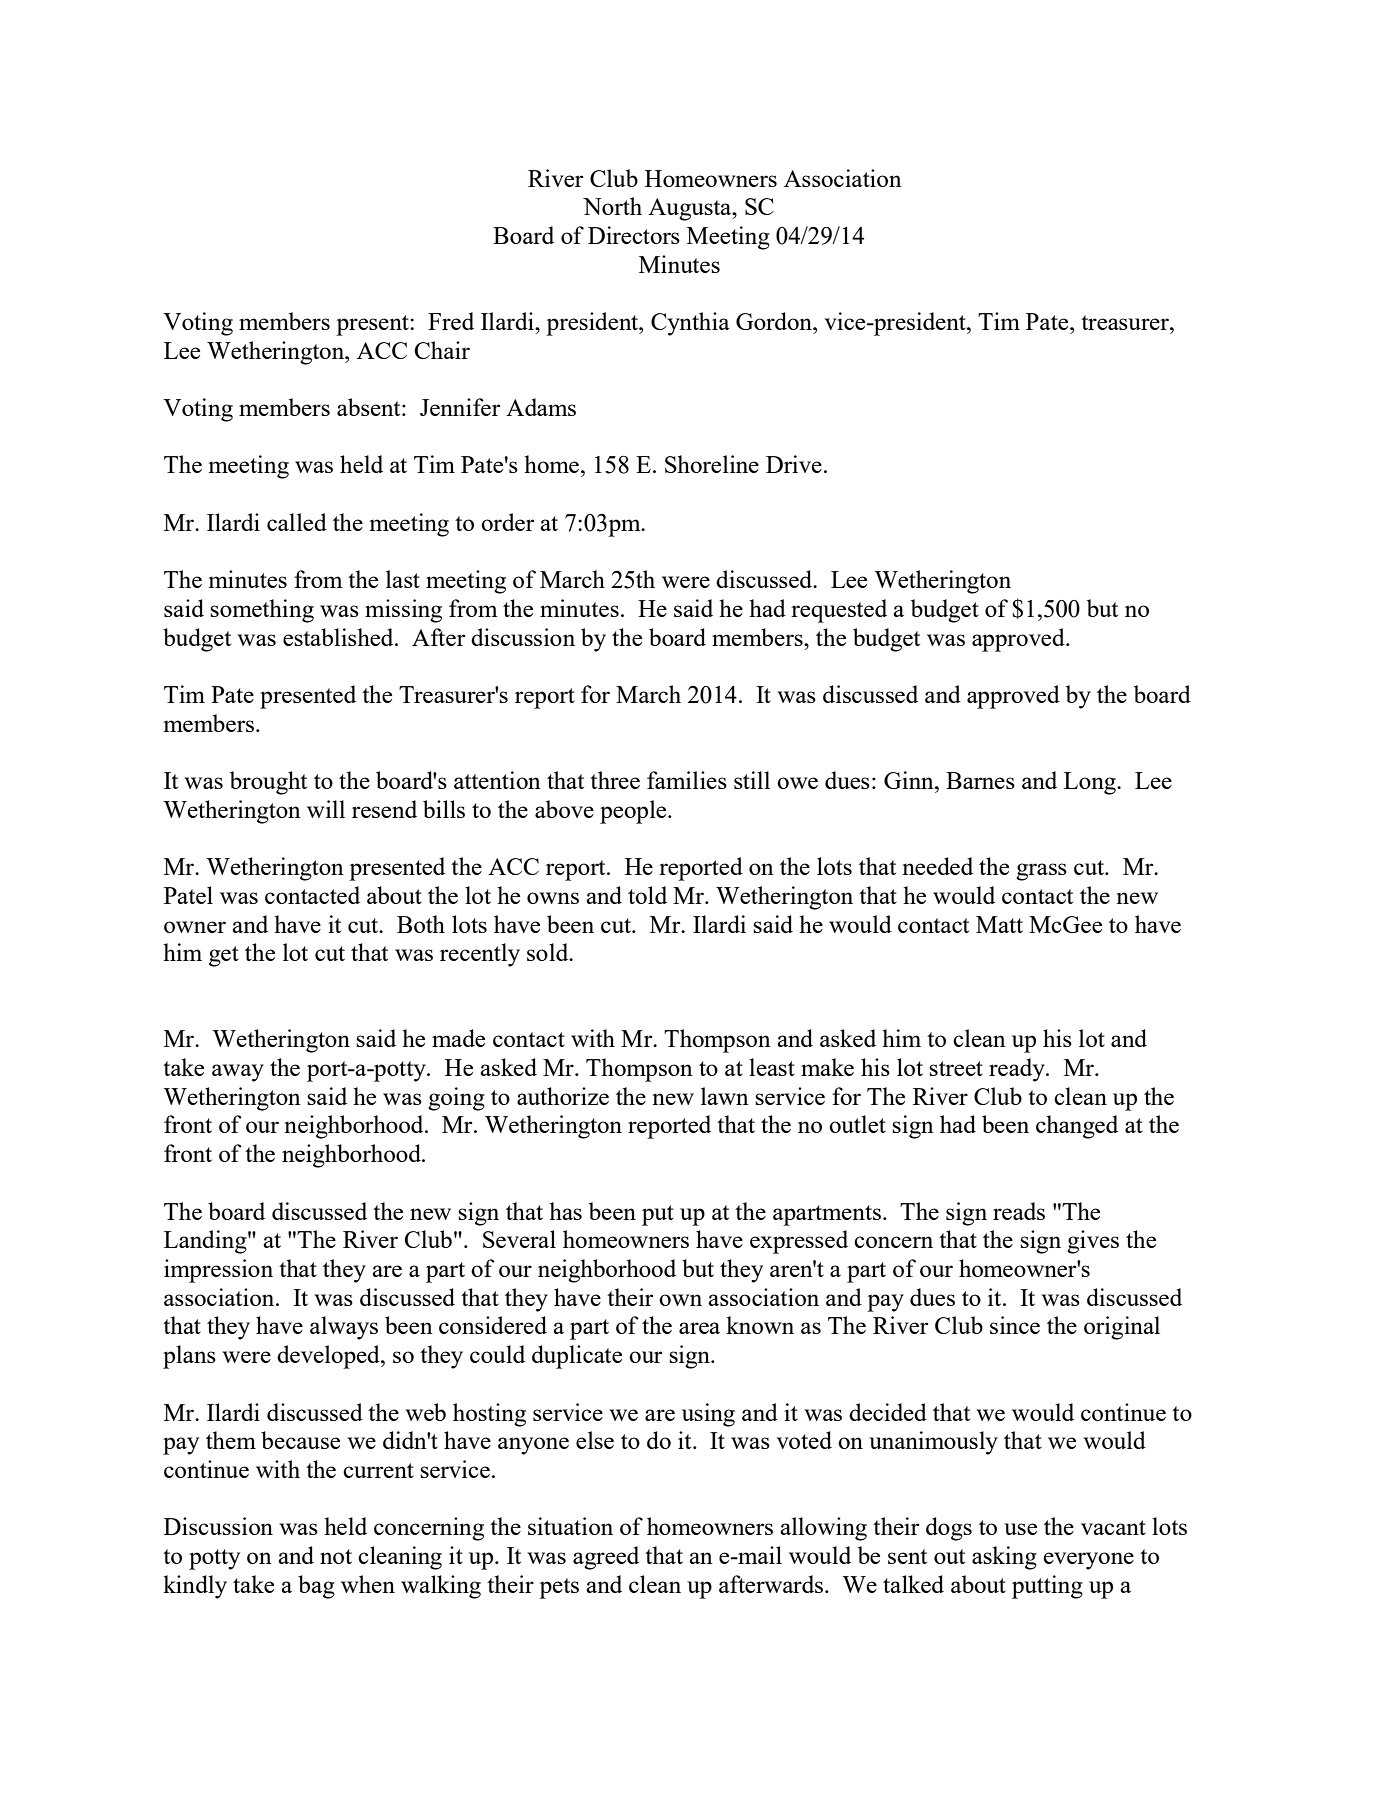 Image resolution: width=1389 pixels, height=1797 pixels. Describe the element at coordinates (565, 1211) in the image. I see `has` at that location.
